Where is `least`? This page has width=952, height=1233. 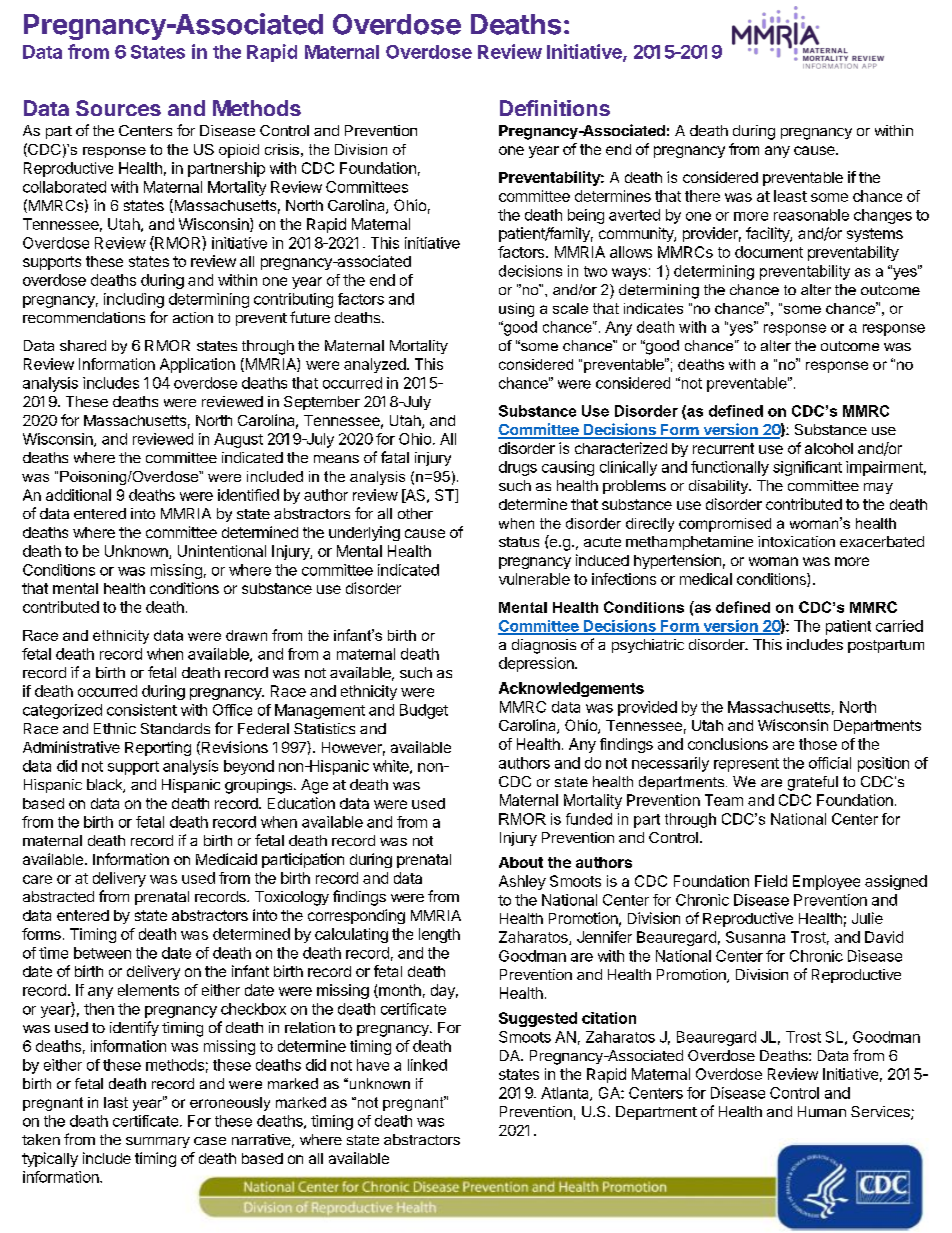 least is located at coordinates (790, 196).
